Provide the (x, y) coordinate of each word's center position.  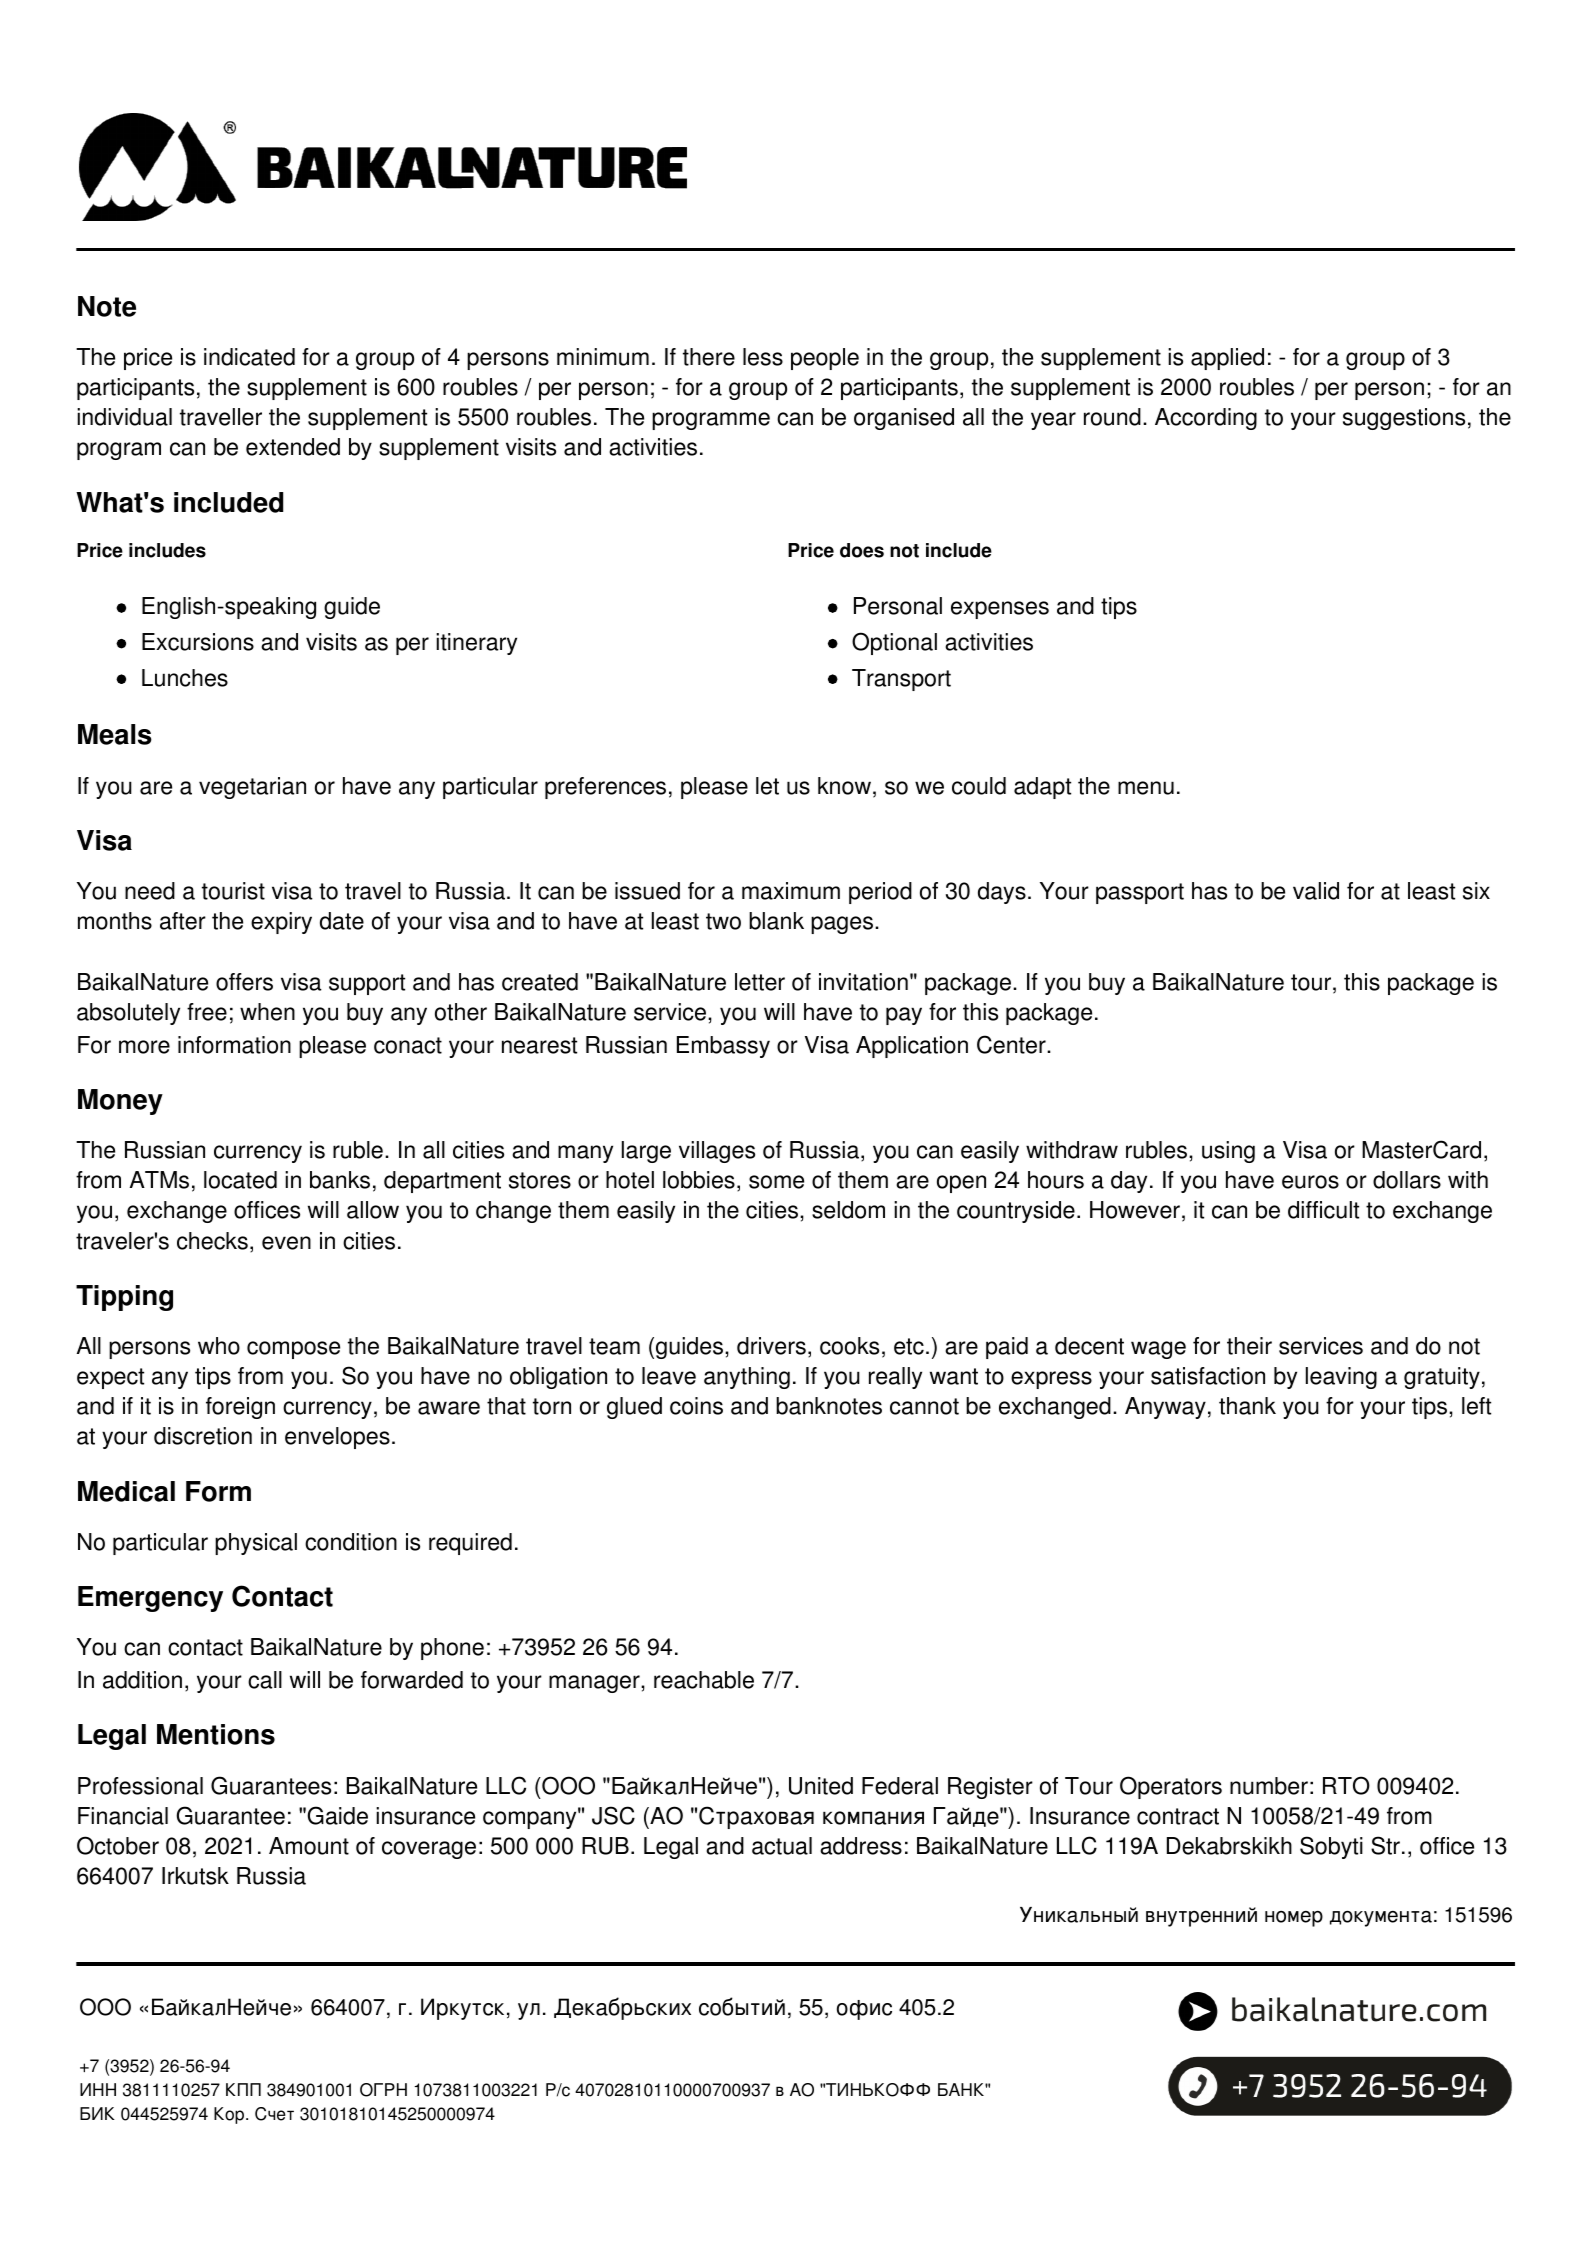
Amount (309, 1846)
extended (293, 447)
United (821, 1786)
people (825, 359)
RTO (1346, 1785)
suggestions (1404, 419)
